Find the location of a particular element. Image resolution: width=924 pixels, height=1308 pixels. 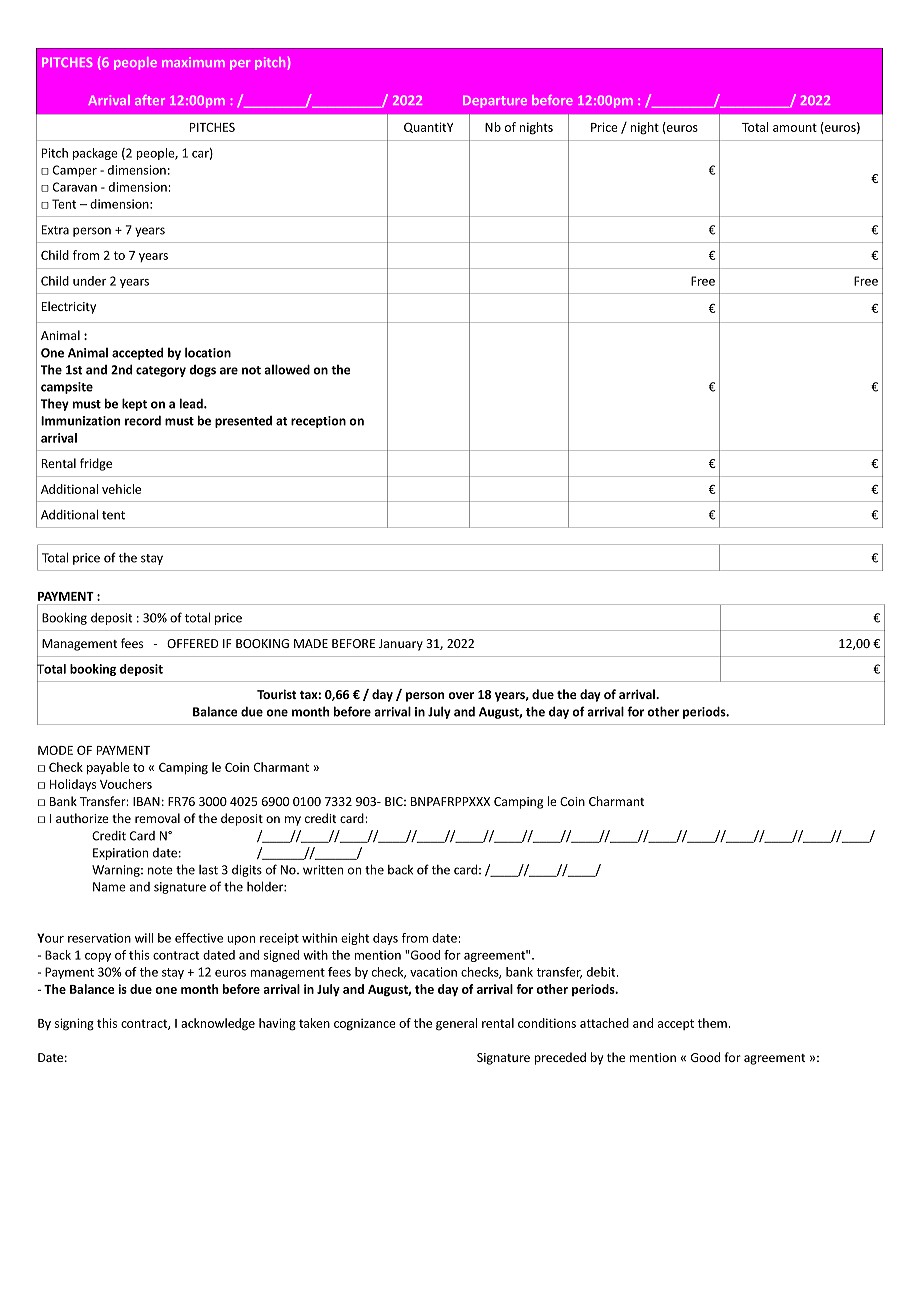

signing is located at coordinates (74, 1024).
